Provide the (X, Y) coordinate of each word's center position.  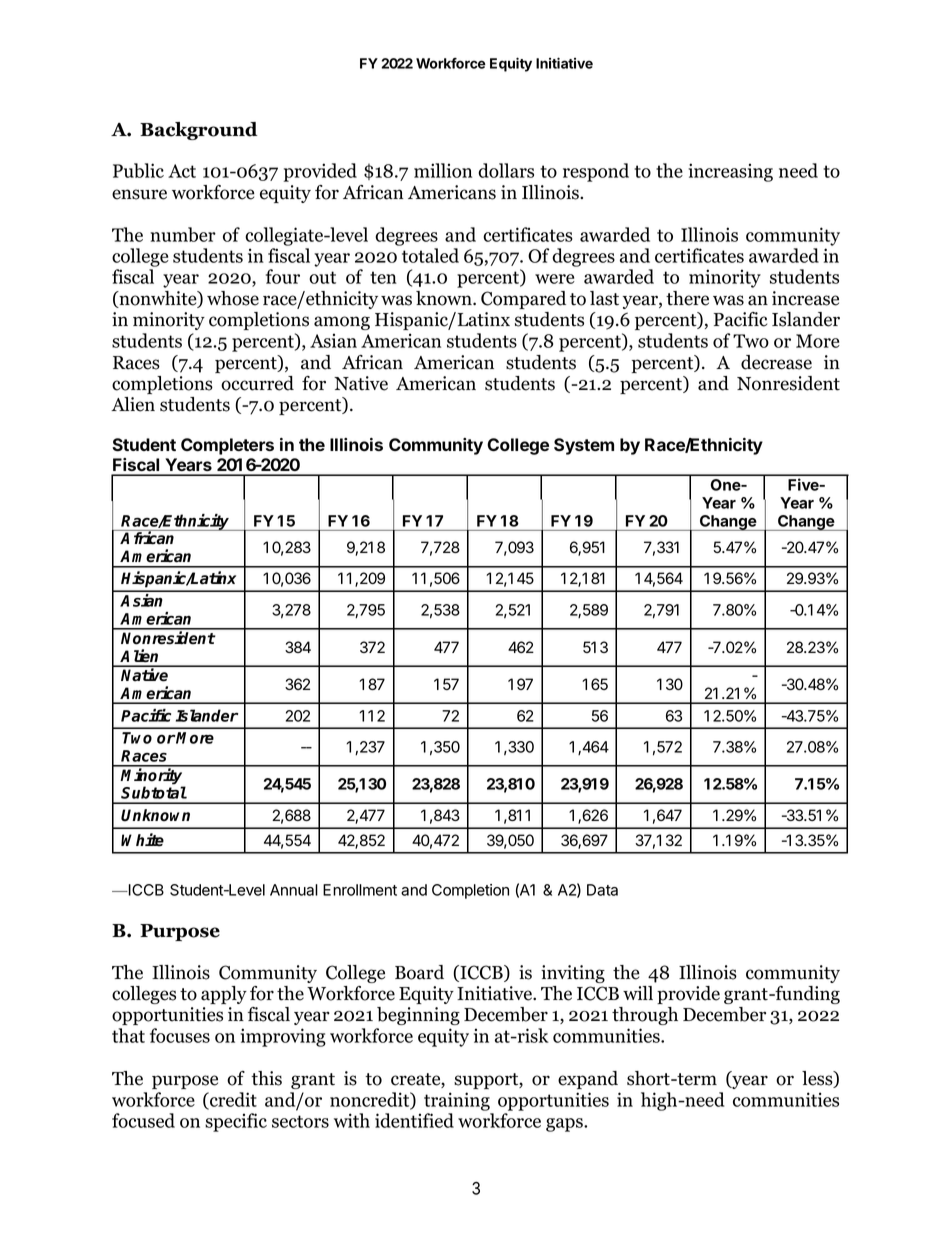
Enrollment (360, 890)
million (443, 170)
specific (236, 1122)
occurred (257, 383)
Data (602, 890)
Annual (294, 890)
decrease (776, 362)
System (584, 446)
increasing (730, 172)
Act (182, 171)
